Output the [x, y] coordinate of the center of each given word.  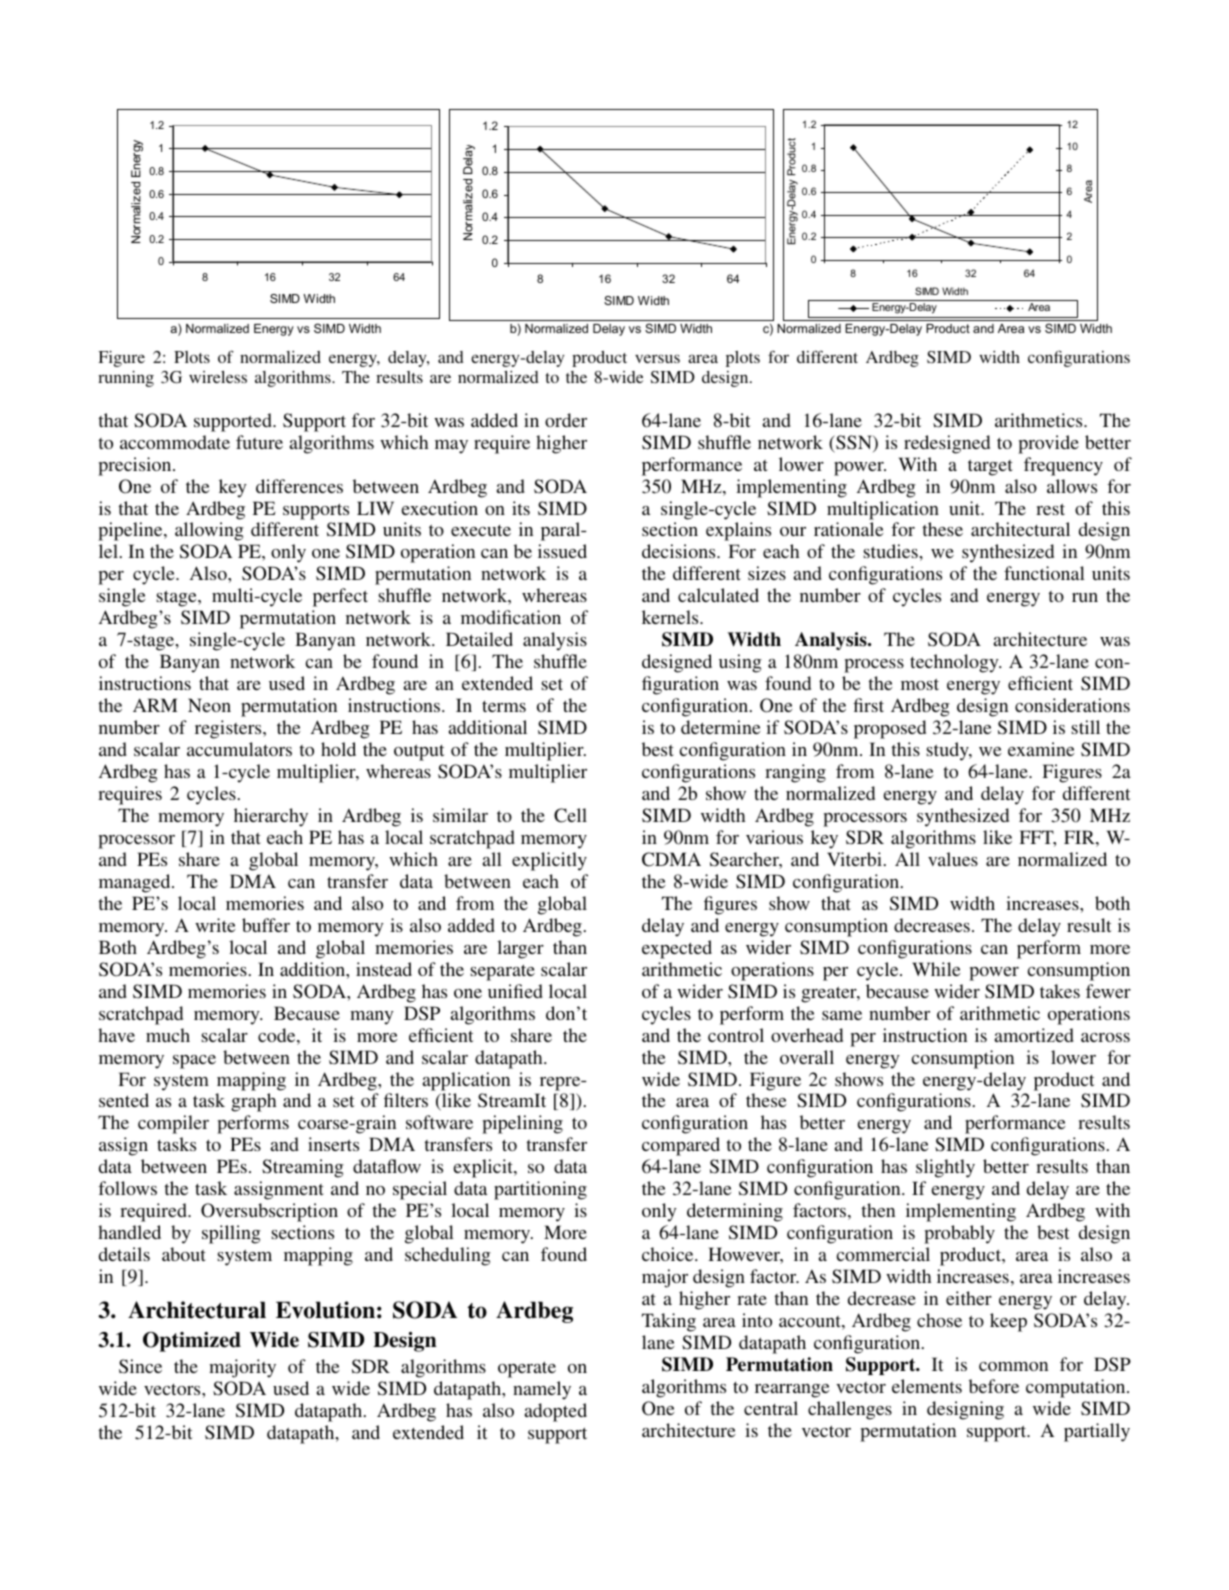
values [953, 859]
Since [140, 1366]
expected [677, 949]
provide [1048, 444]
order [566, 420]
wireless [218, 377]
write [215, 925]
